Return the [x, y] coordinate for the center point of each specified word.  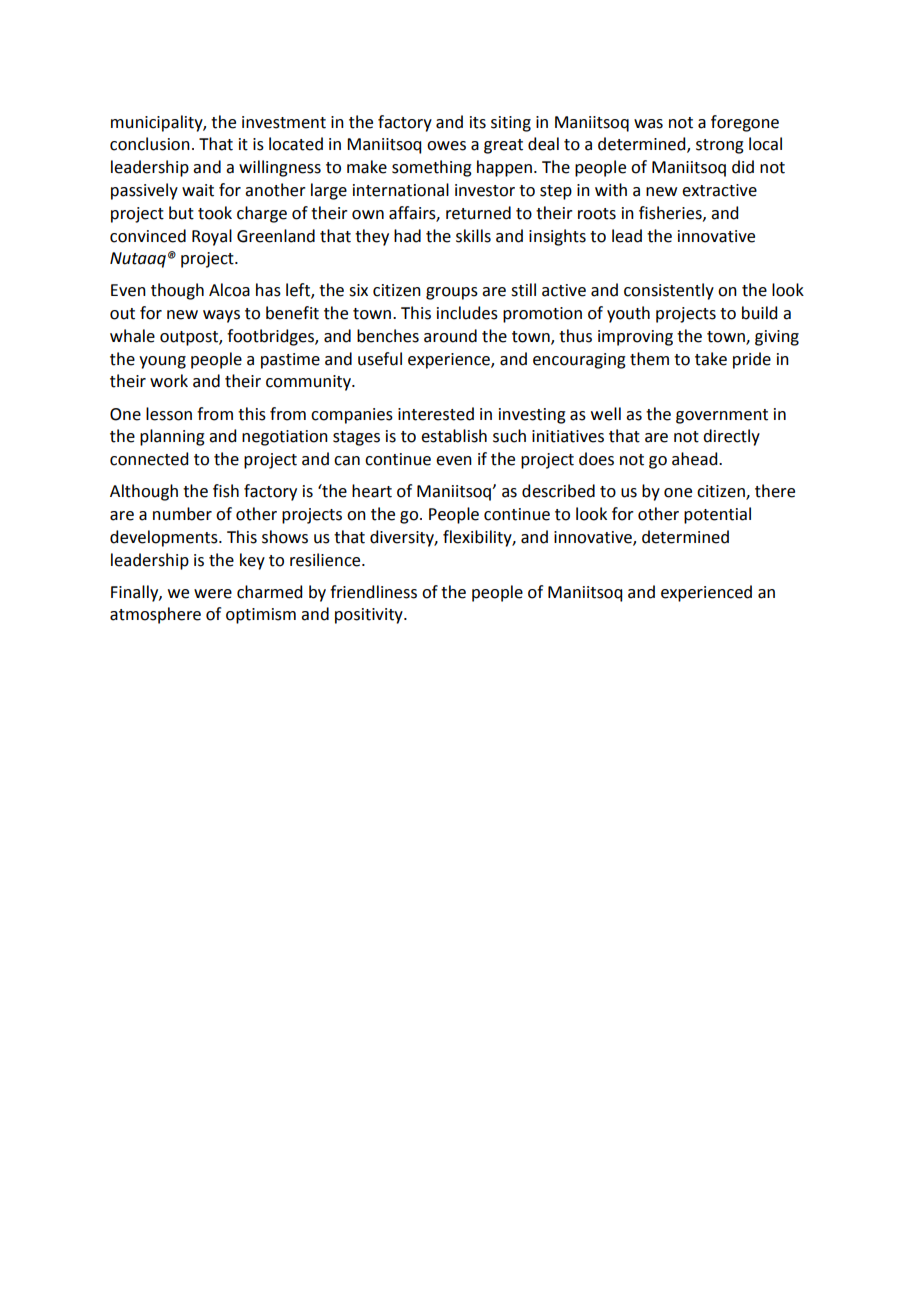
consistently [669, 291]
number [182, 514]
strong [720, 146]
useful [380, 359]
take [711, 359]
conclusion [150, 144]
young [162, 362]
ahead [696, 459]
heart [372, 491]
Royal [212, 237]
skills [473, 236]
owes [446, 146]
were [213, 594]
